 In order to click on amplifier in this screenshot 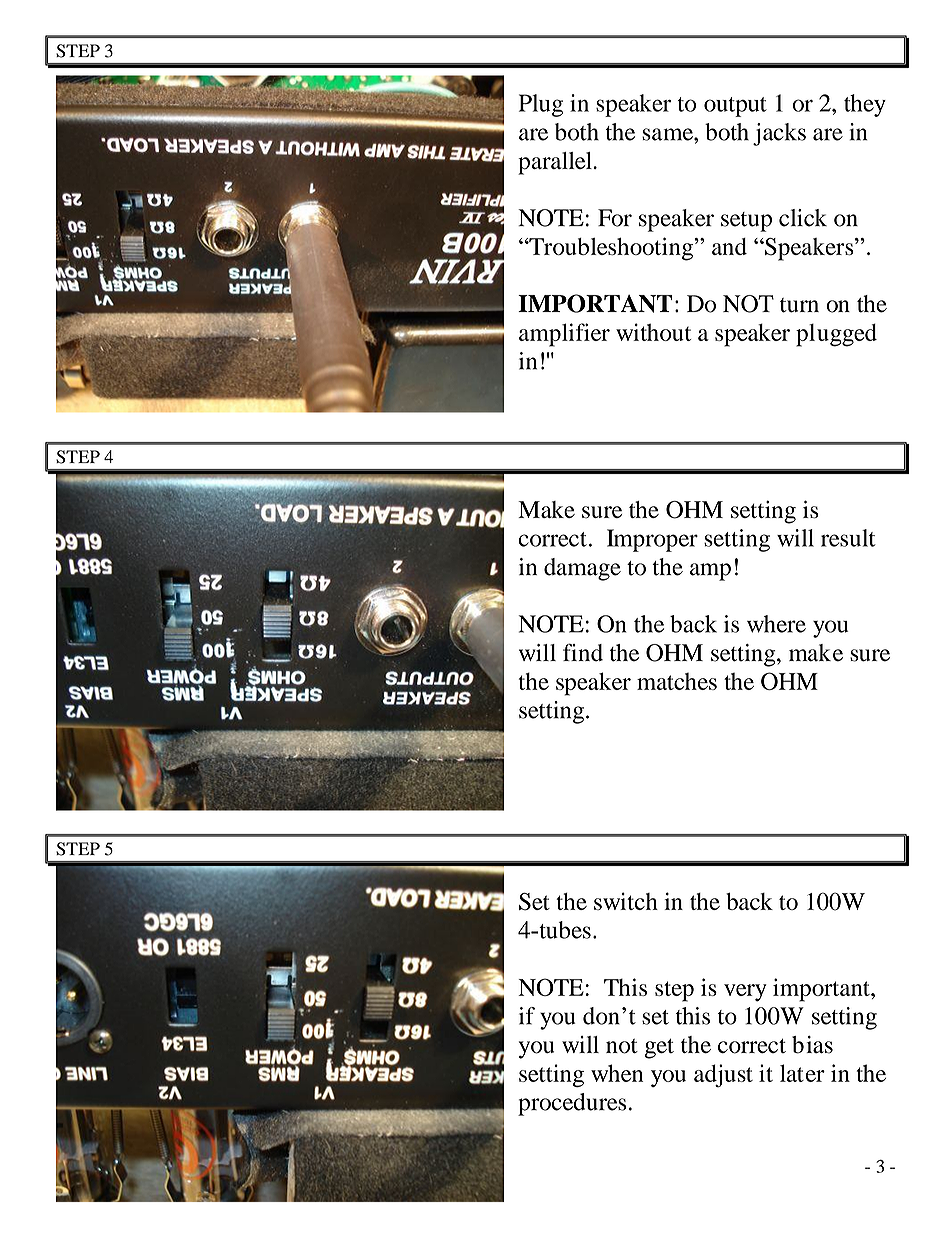, I will do `click(564, 335)`.
